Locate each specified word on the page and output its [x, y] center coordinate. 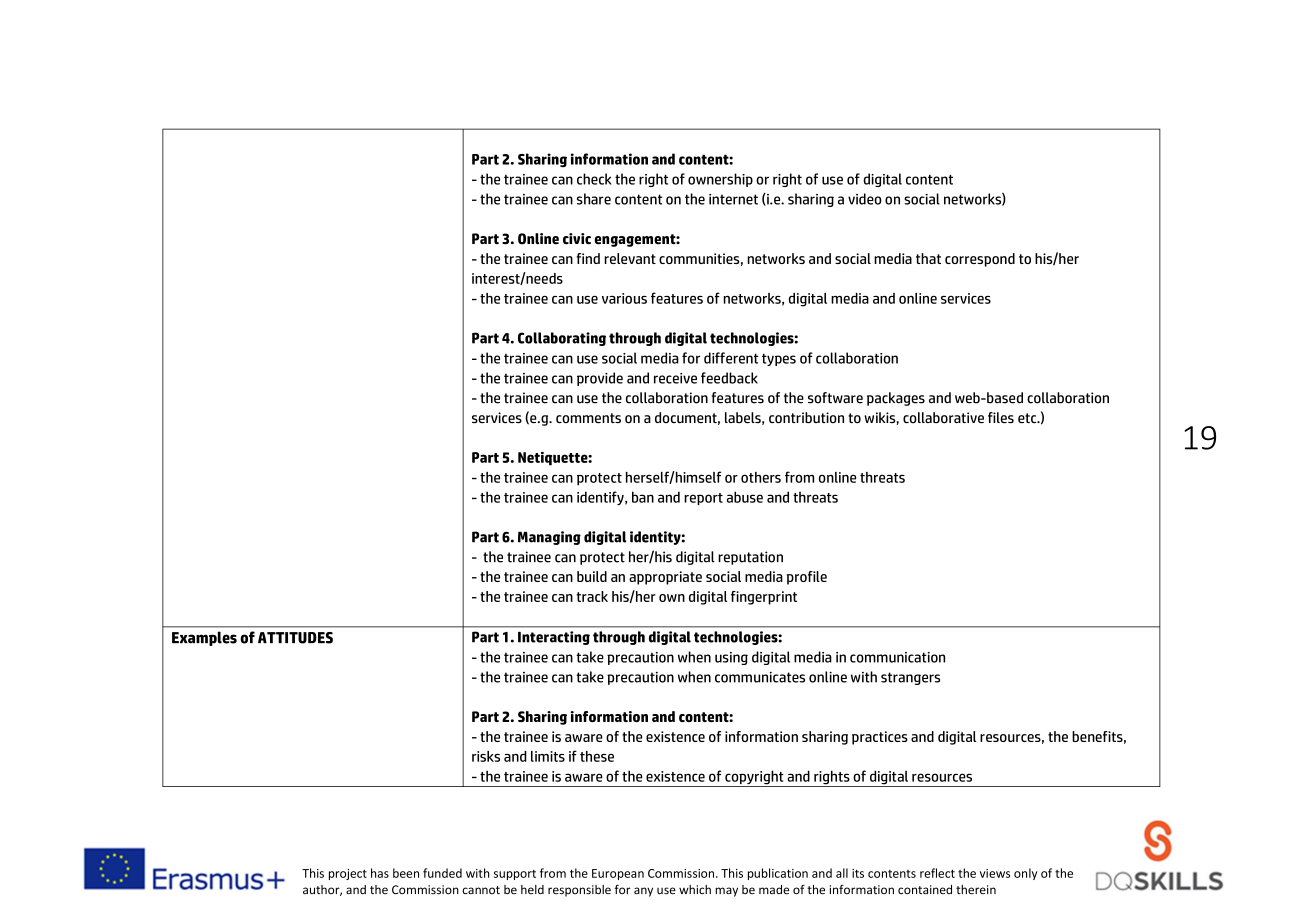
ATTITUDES [295, 638]
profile [807, 578]
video [865, 199]
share [594, 199]
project [348, 874]
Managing [549, 538]
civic [577, 239]
